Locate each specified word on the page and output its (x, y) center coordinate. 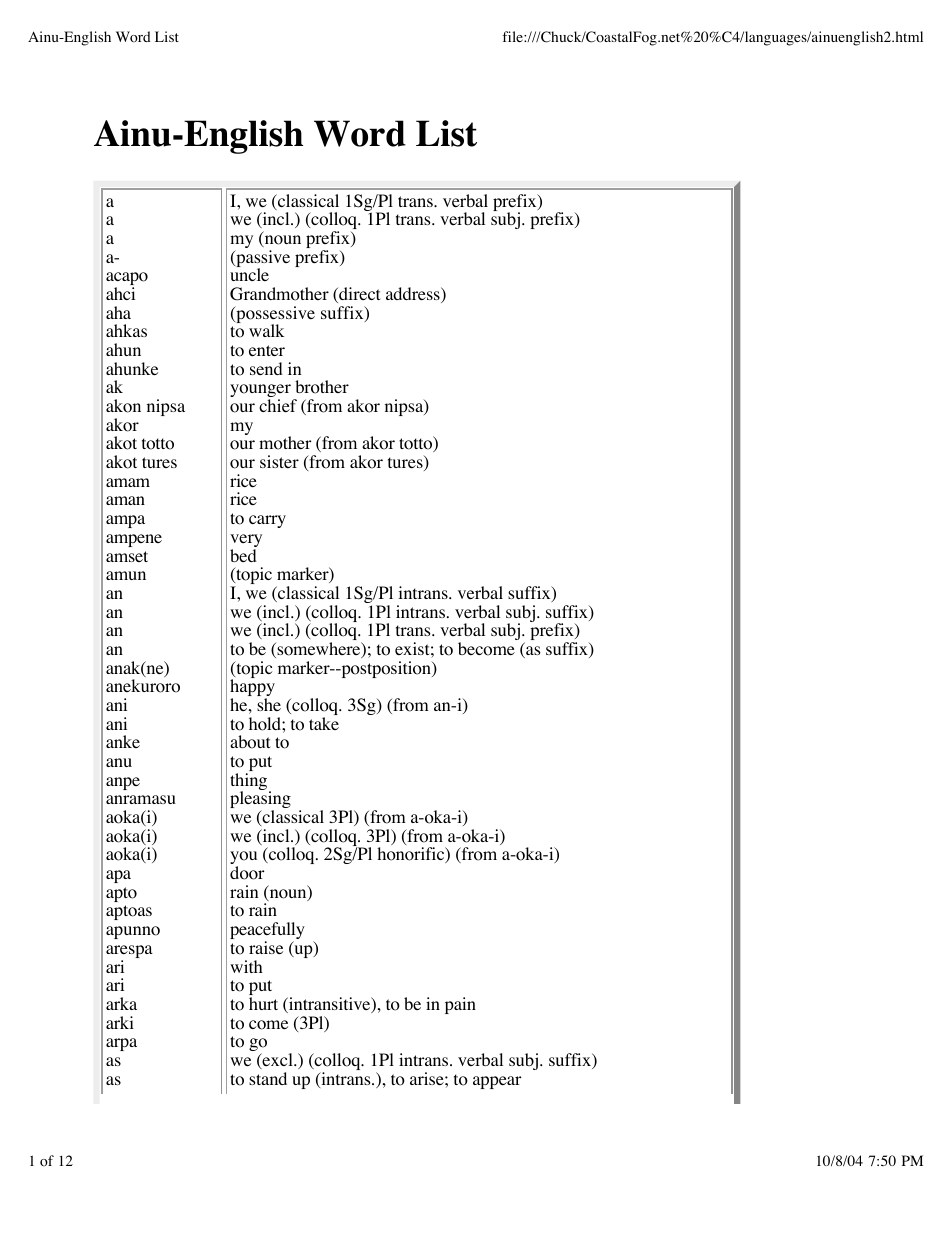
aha (118, 312)
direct (358, 295)
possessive (274, 316)
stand (268, 1078)
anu (119, 762)
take (324, 723)
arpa (121, 1044)
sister (279, 461)
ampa (125, 521)
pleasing (260, 801)
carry (267, 521)
